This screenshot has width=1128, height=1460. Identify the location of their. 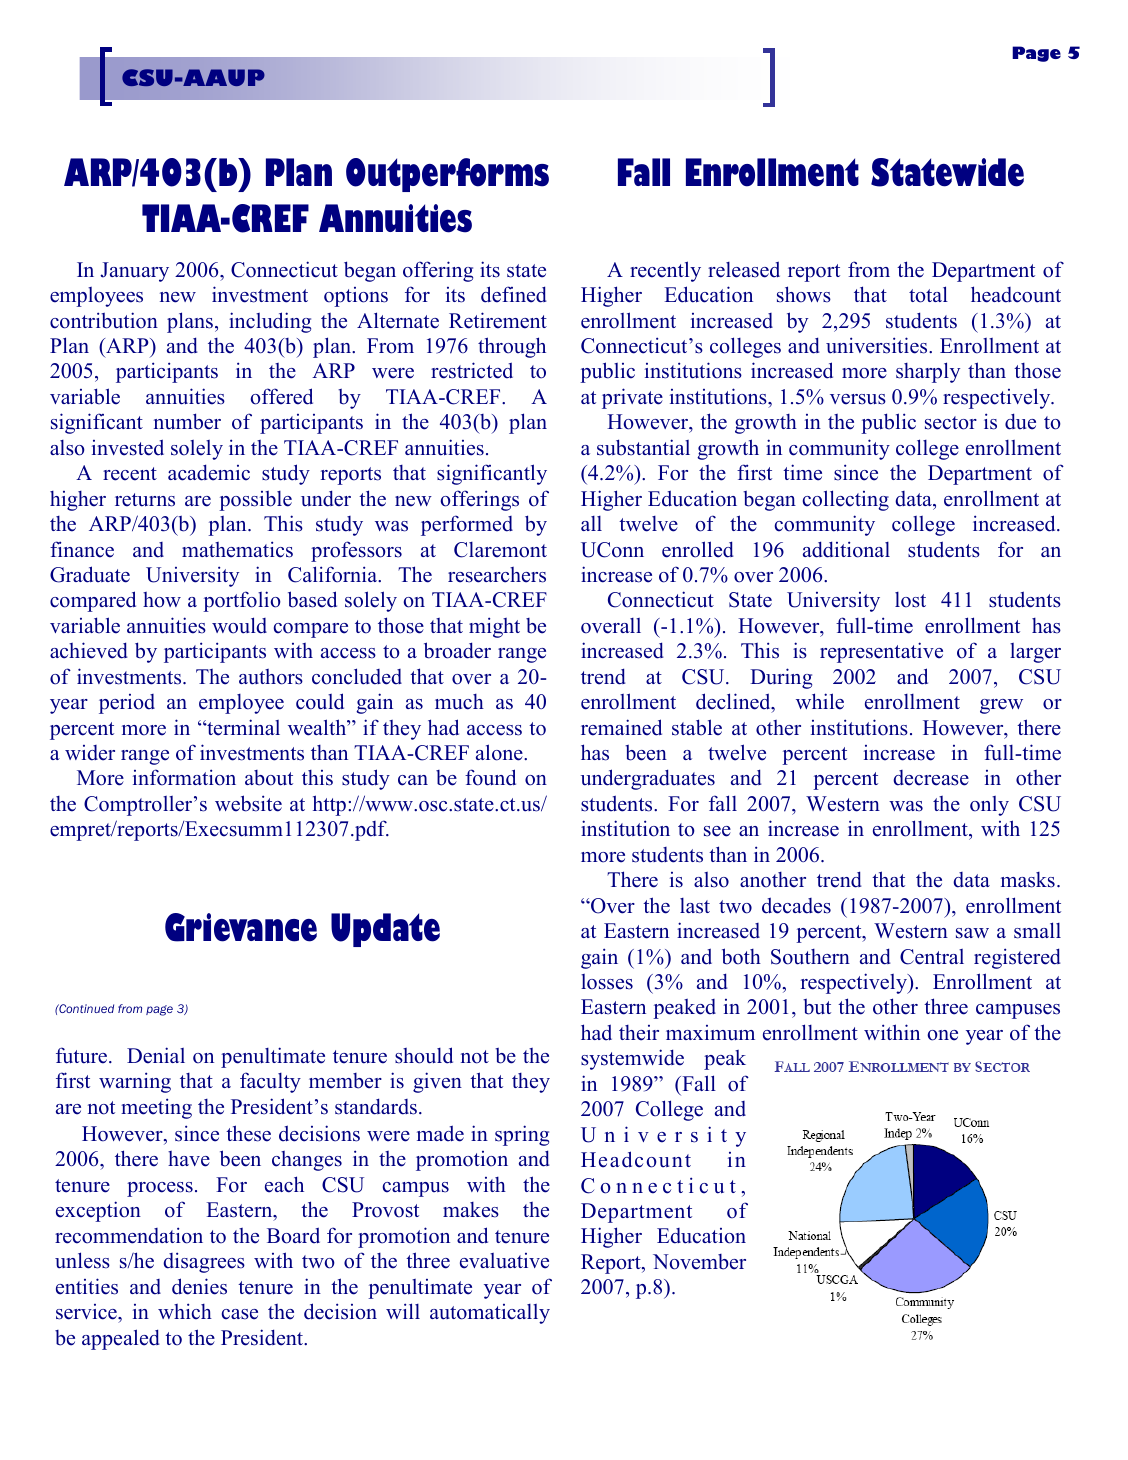
(639, 1033).
